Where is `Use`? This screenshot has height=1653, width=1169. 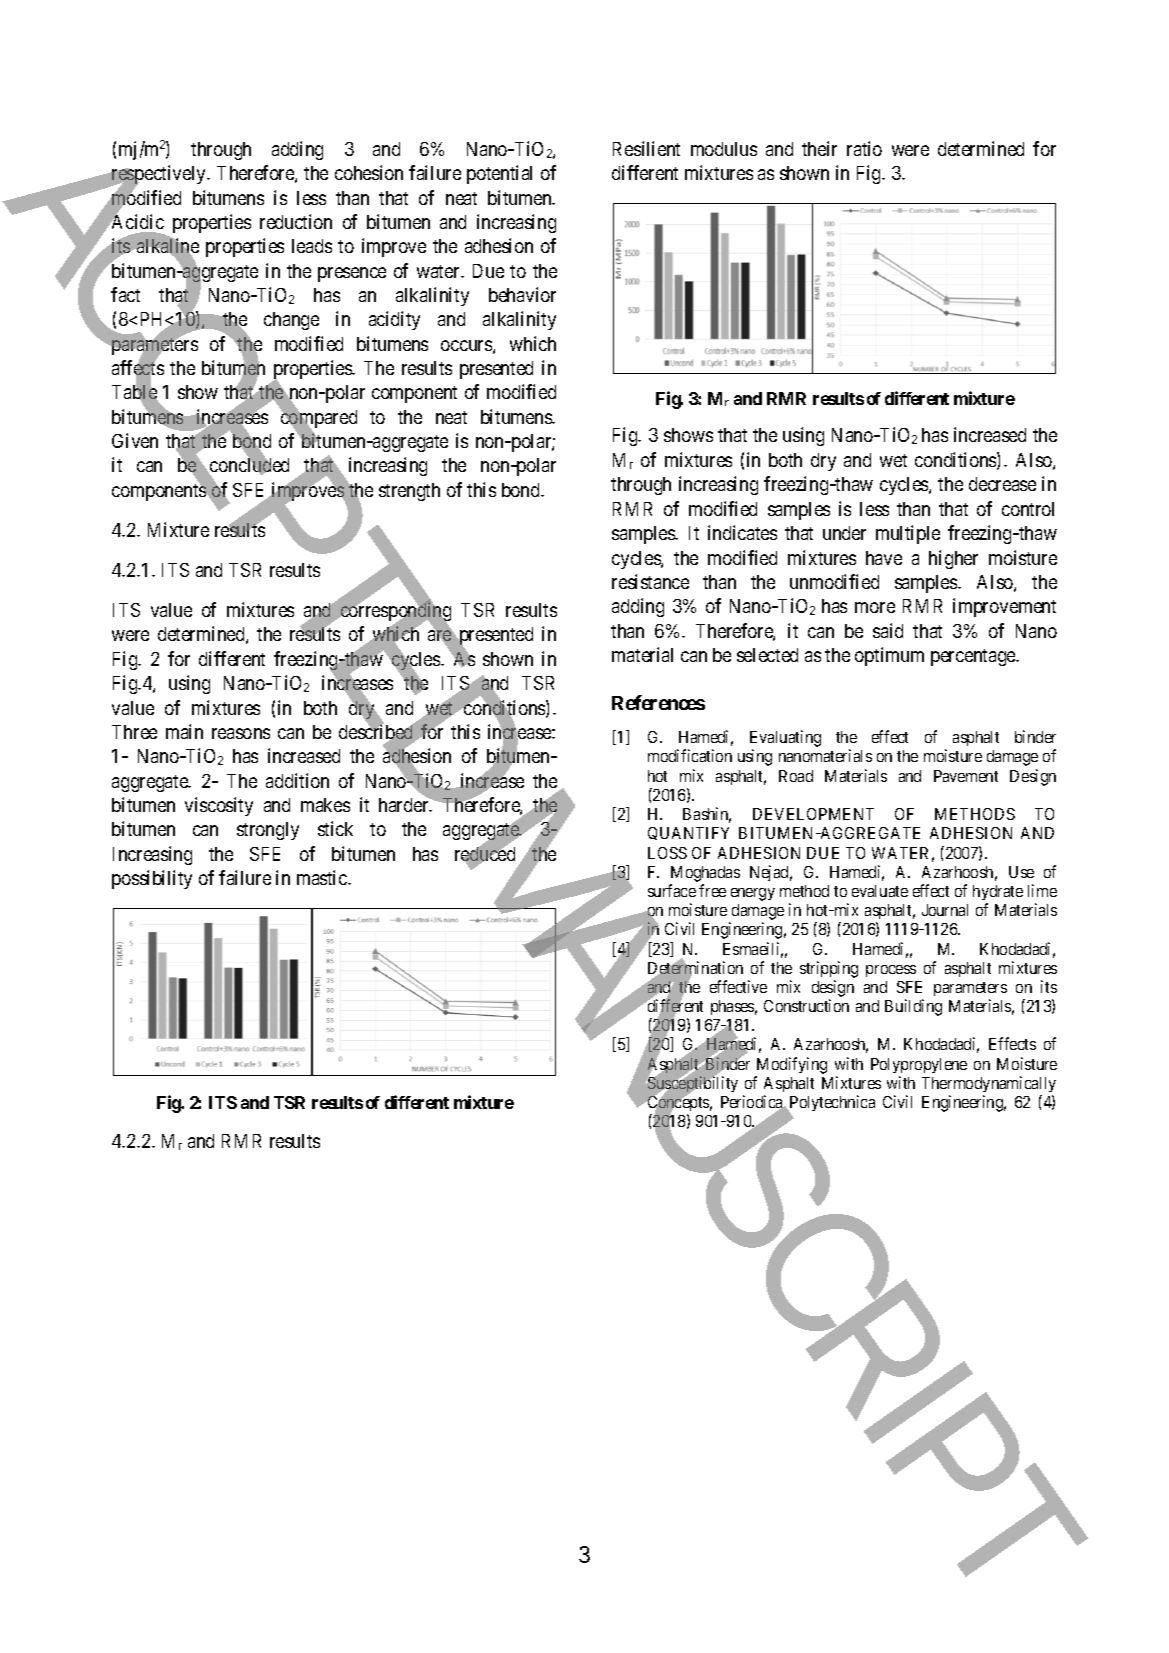 Use is located at coordinates (1021, 872).
